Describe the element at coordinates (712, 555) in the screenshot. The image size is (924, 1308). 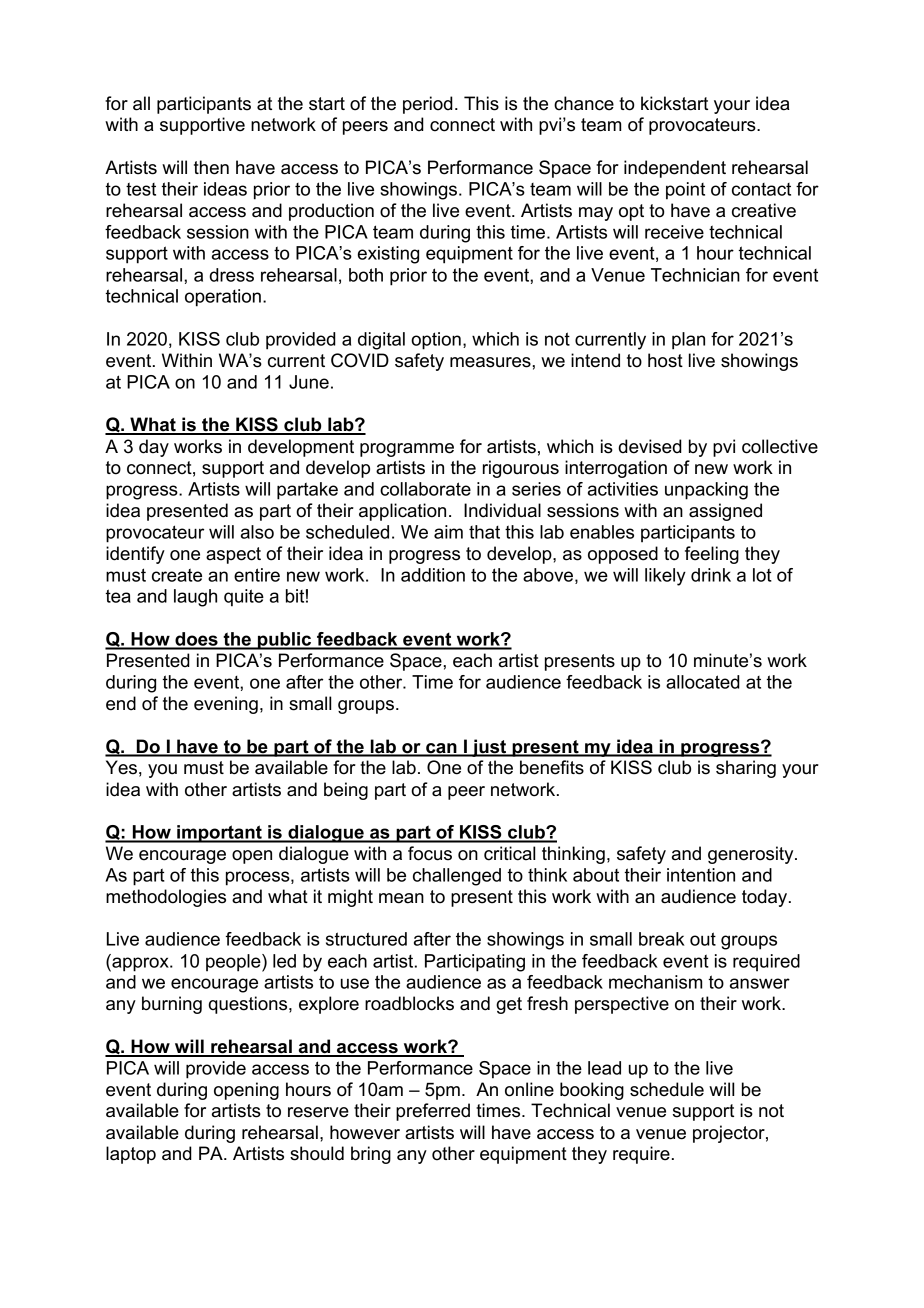
I see `feeling` at that location.
